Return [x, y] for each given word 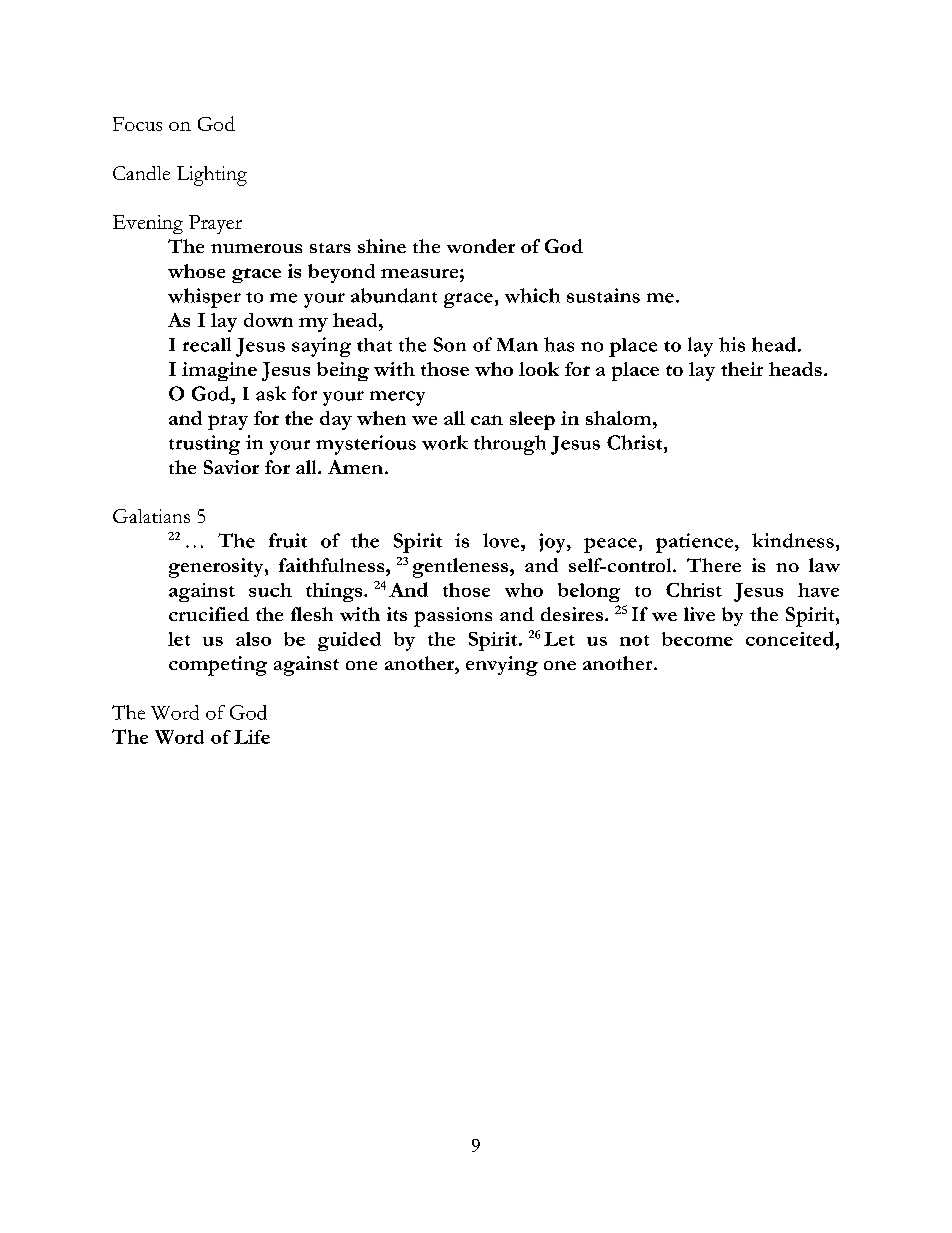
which [532, 295]
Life [252, 737]
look [539, 369]
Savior [231, 467]
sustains [603, 295]
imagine [219, 371]
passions [453, 617]
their [742, 369]
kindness [793, 540]
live [699, 614]
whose [196, 271]
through [510, 445]
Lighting [212, 176]
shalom [620, 418]
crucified [209, 614]
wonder [481, 246]
